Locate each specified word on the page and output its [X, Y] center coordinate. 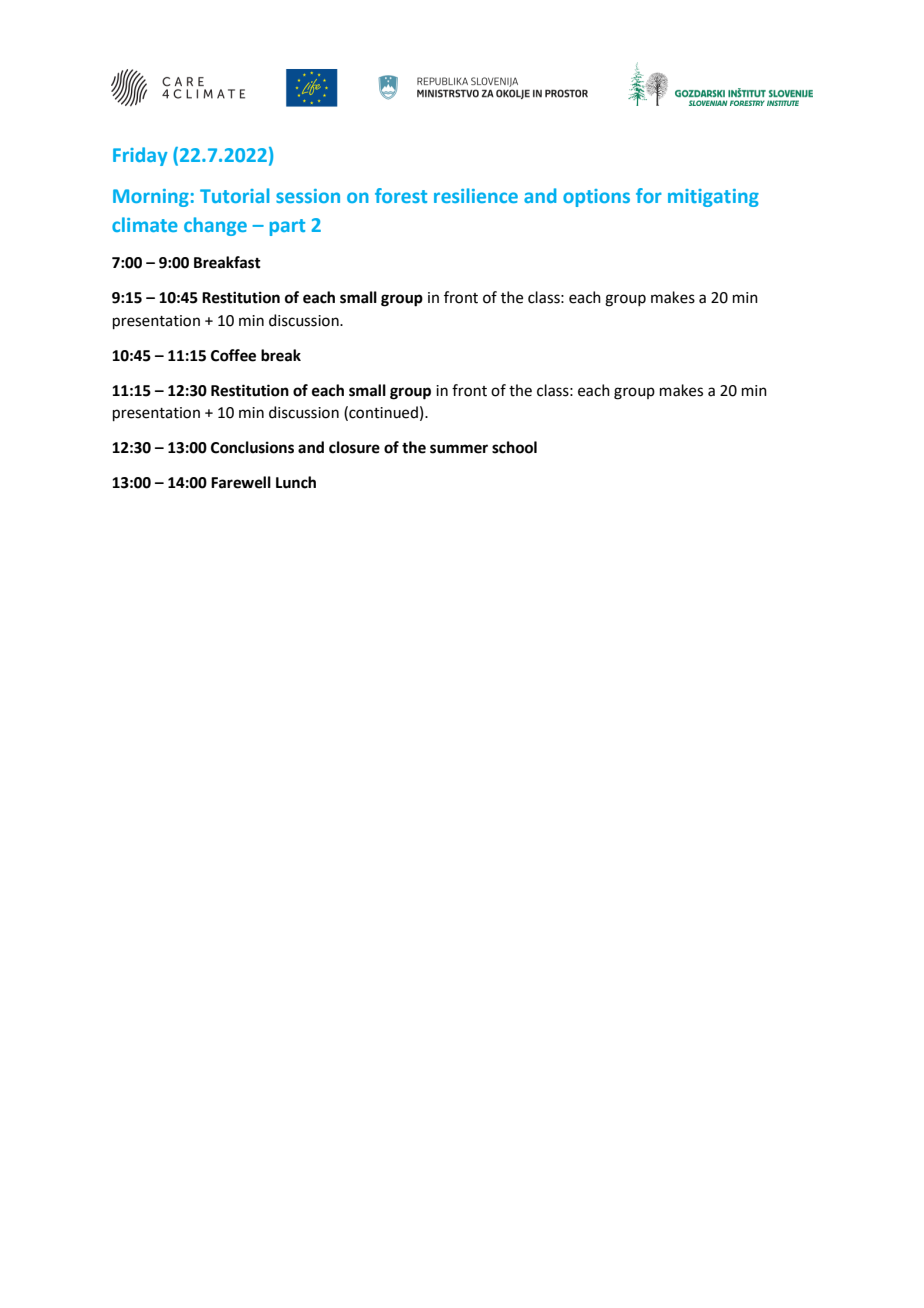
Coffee [233, 355]
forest [401, 195]
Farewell [241, 482]
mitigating [713, 198]
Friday [140, 156]
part [287, 227]
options [596, 198]
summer [459, 449]
